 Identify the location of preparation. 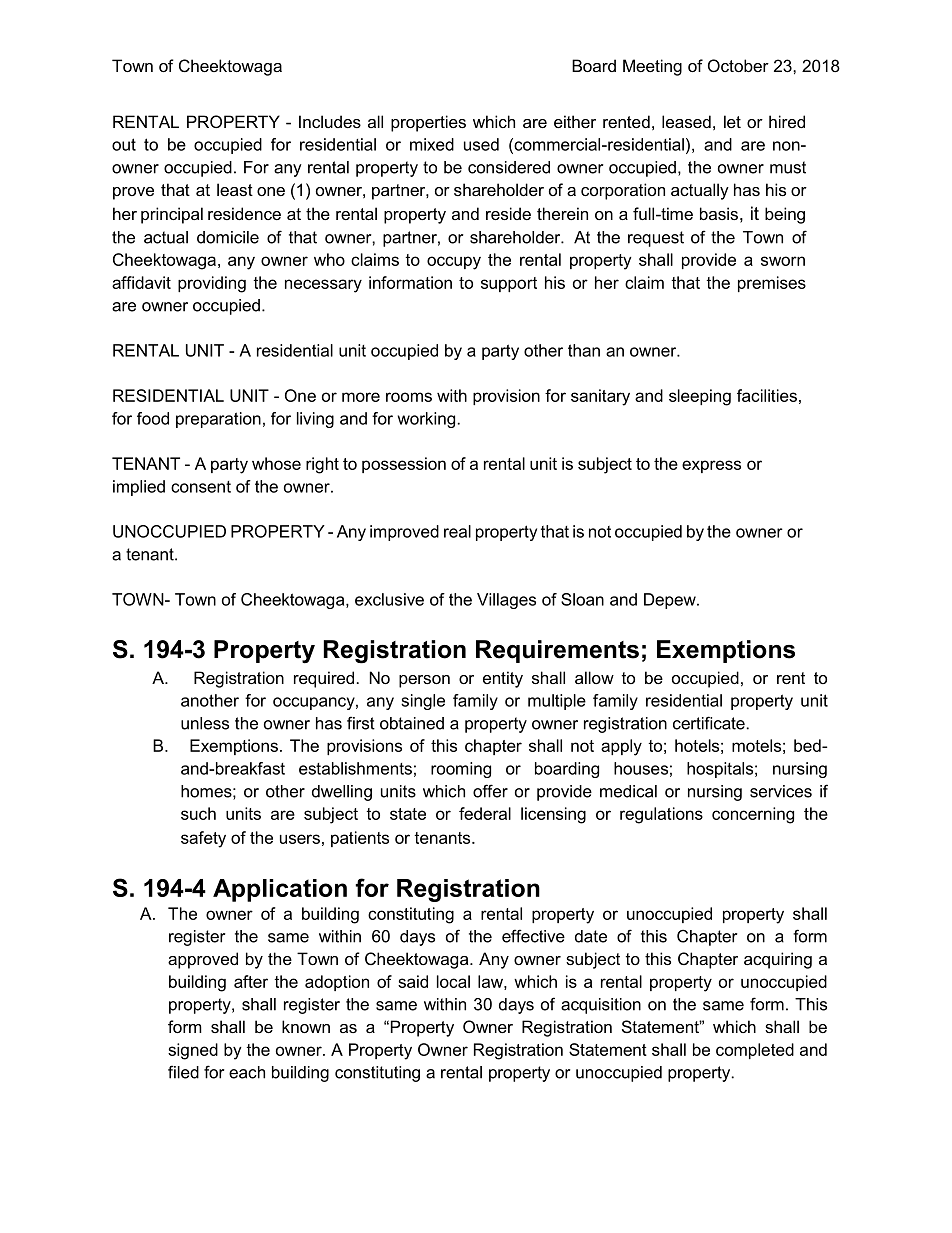
(218, 420).
